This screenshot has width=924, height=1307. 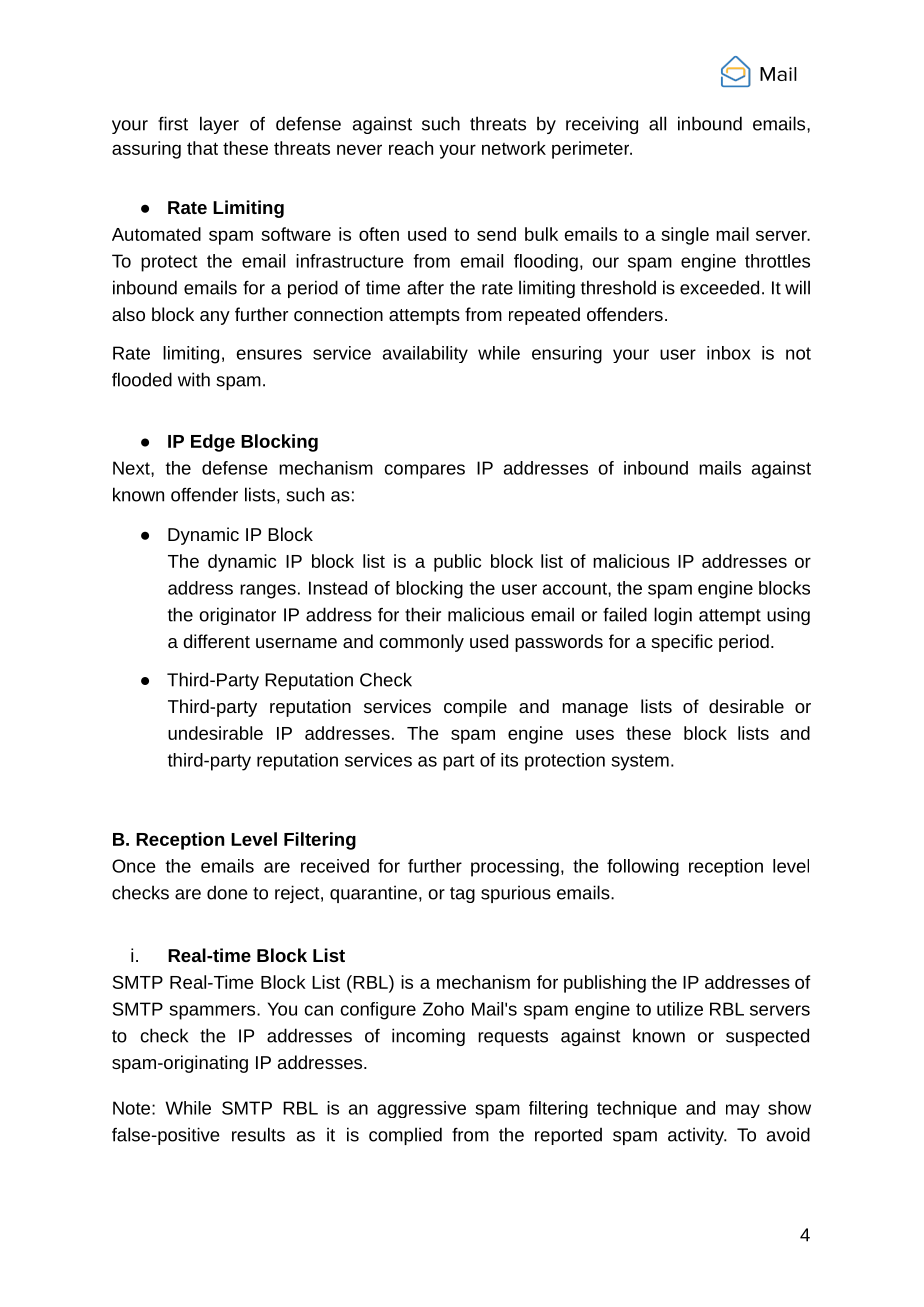 What do you see at coordinates (514, 148) in the screenshot?
I see `network` at bounding box center [514, 148].
